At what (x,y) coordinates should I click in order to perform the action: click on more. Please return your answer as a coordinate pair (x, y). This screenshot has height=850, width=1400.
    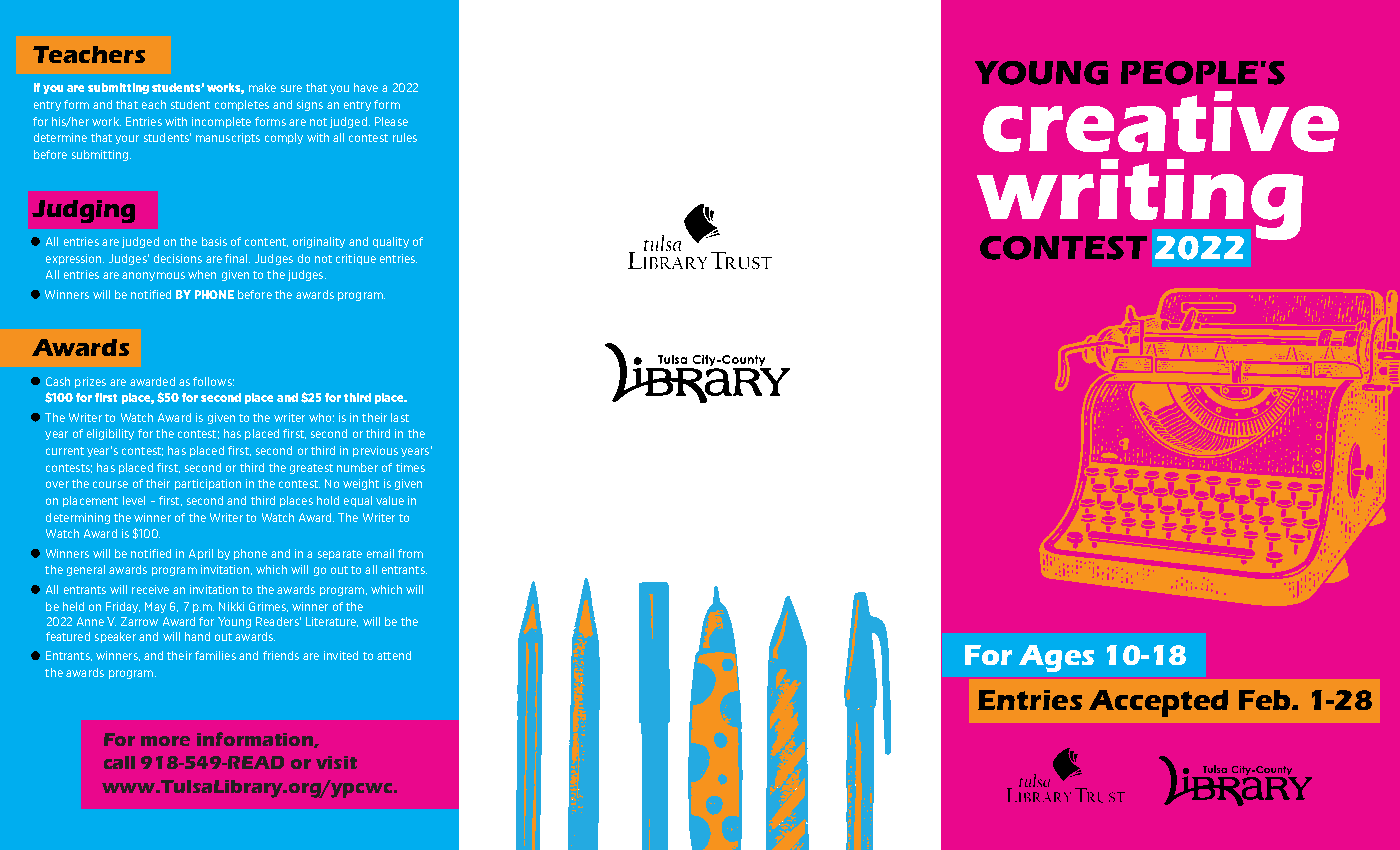
    Looking at the image, I should click on (165, 741).
